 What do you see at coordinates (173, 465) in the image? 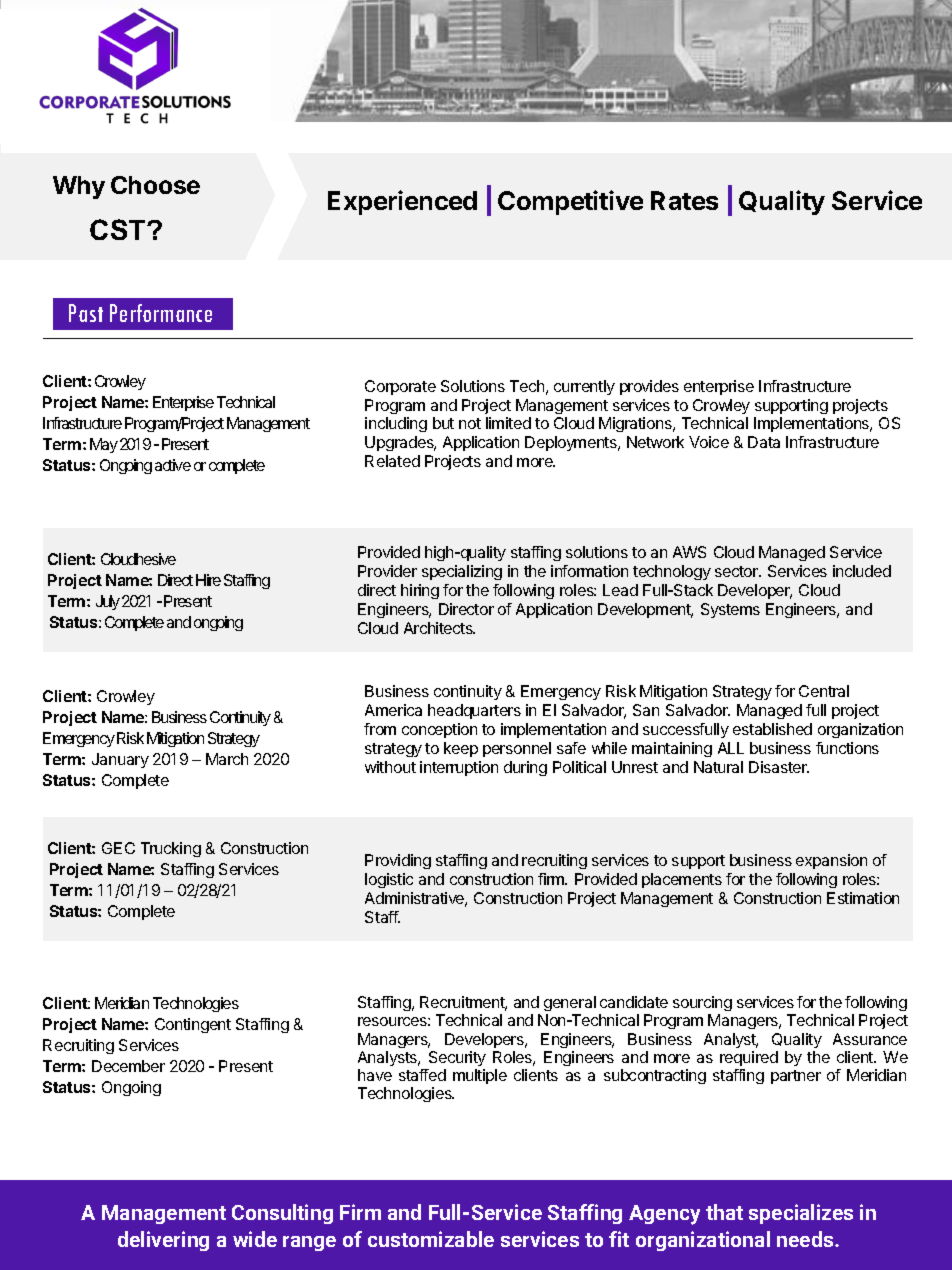
I see `active` at bounding box center [173, 465].
